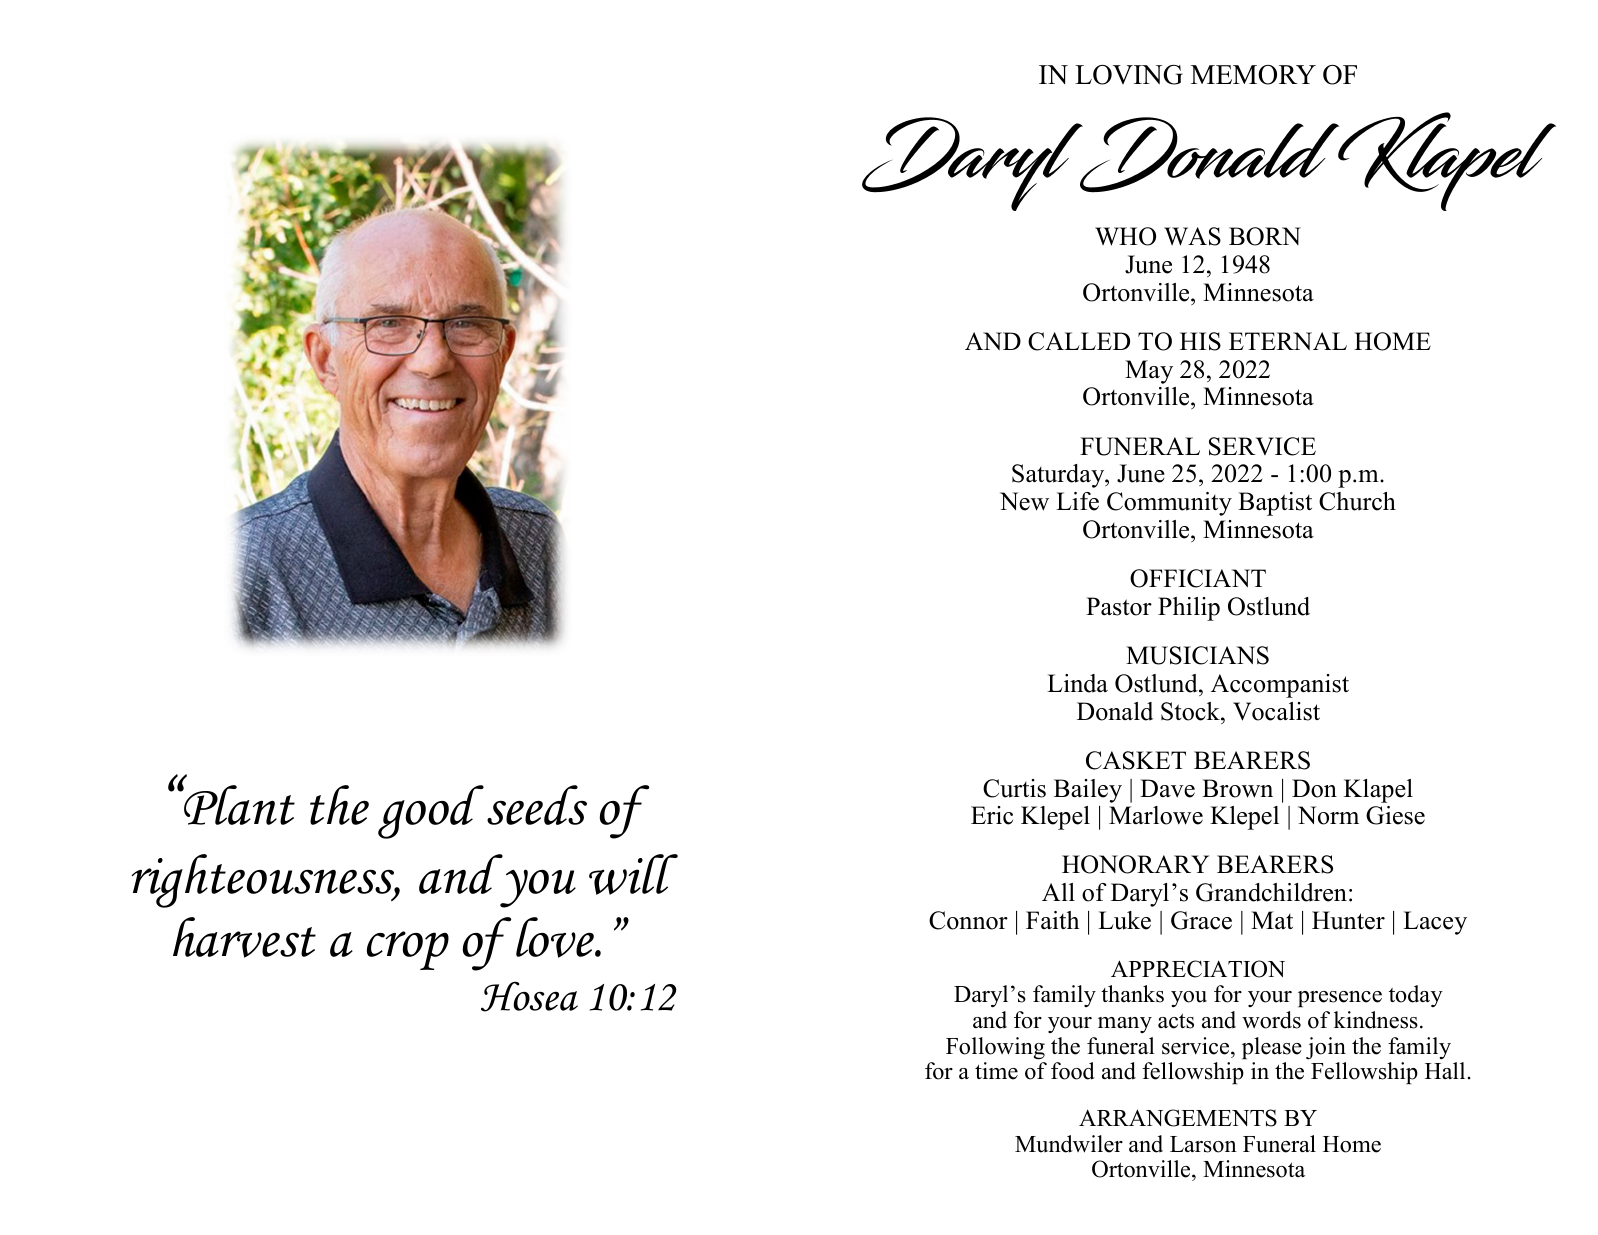  What do you see at coordinates (529, 996) in the screenshot?
I see `Hosea` at bounding box center [529, 996].
